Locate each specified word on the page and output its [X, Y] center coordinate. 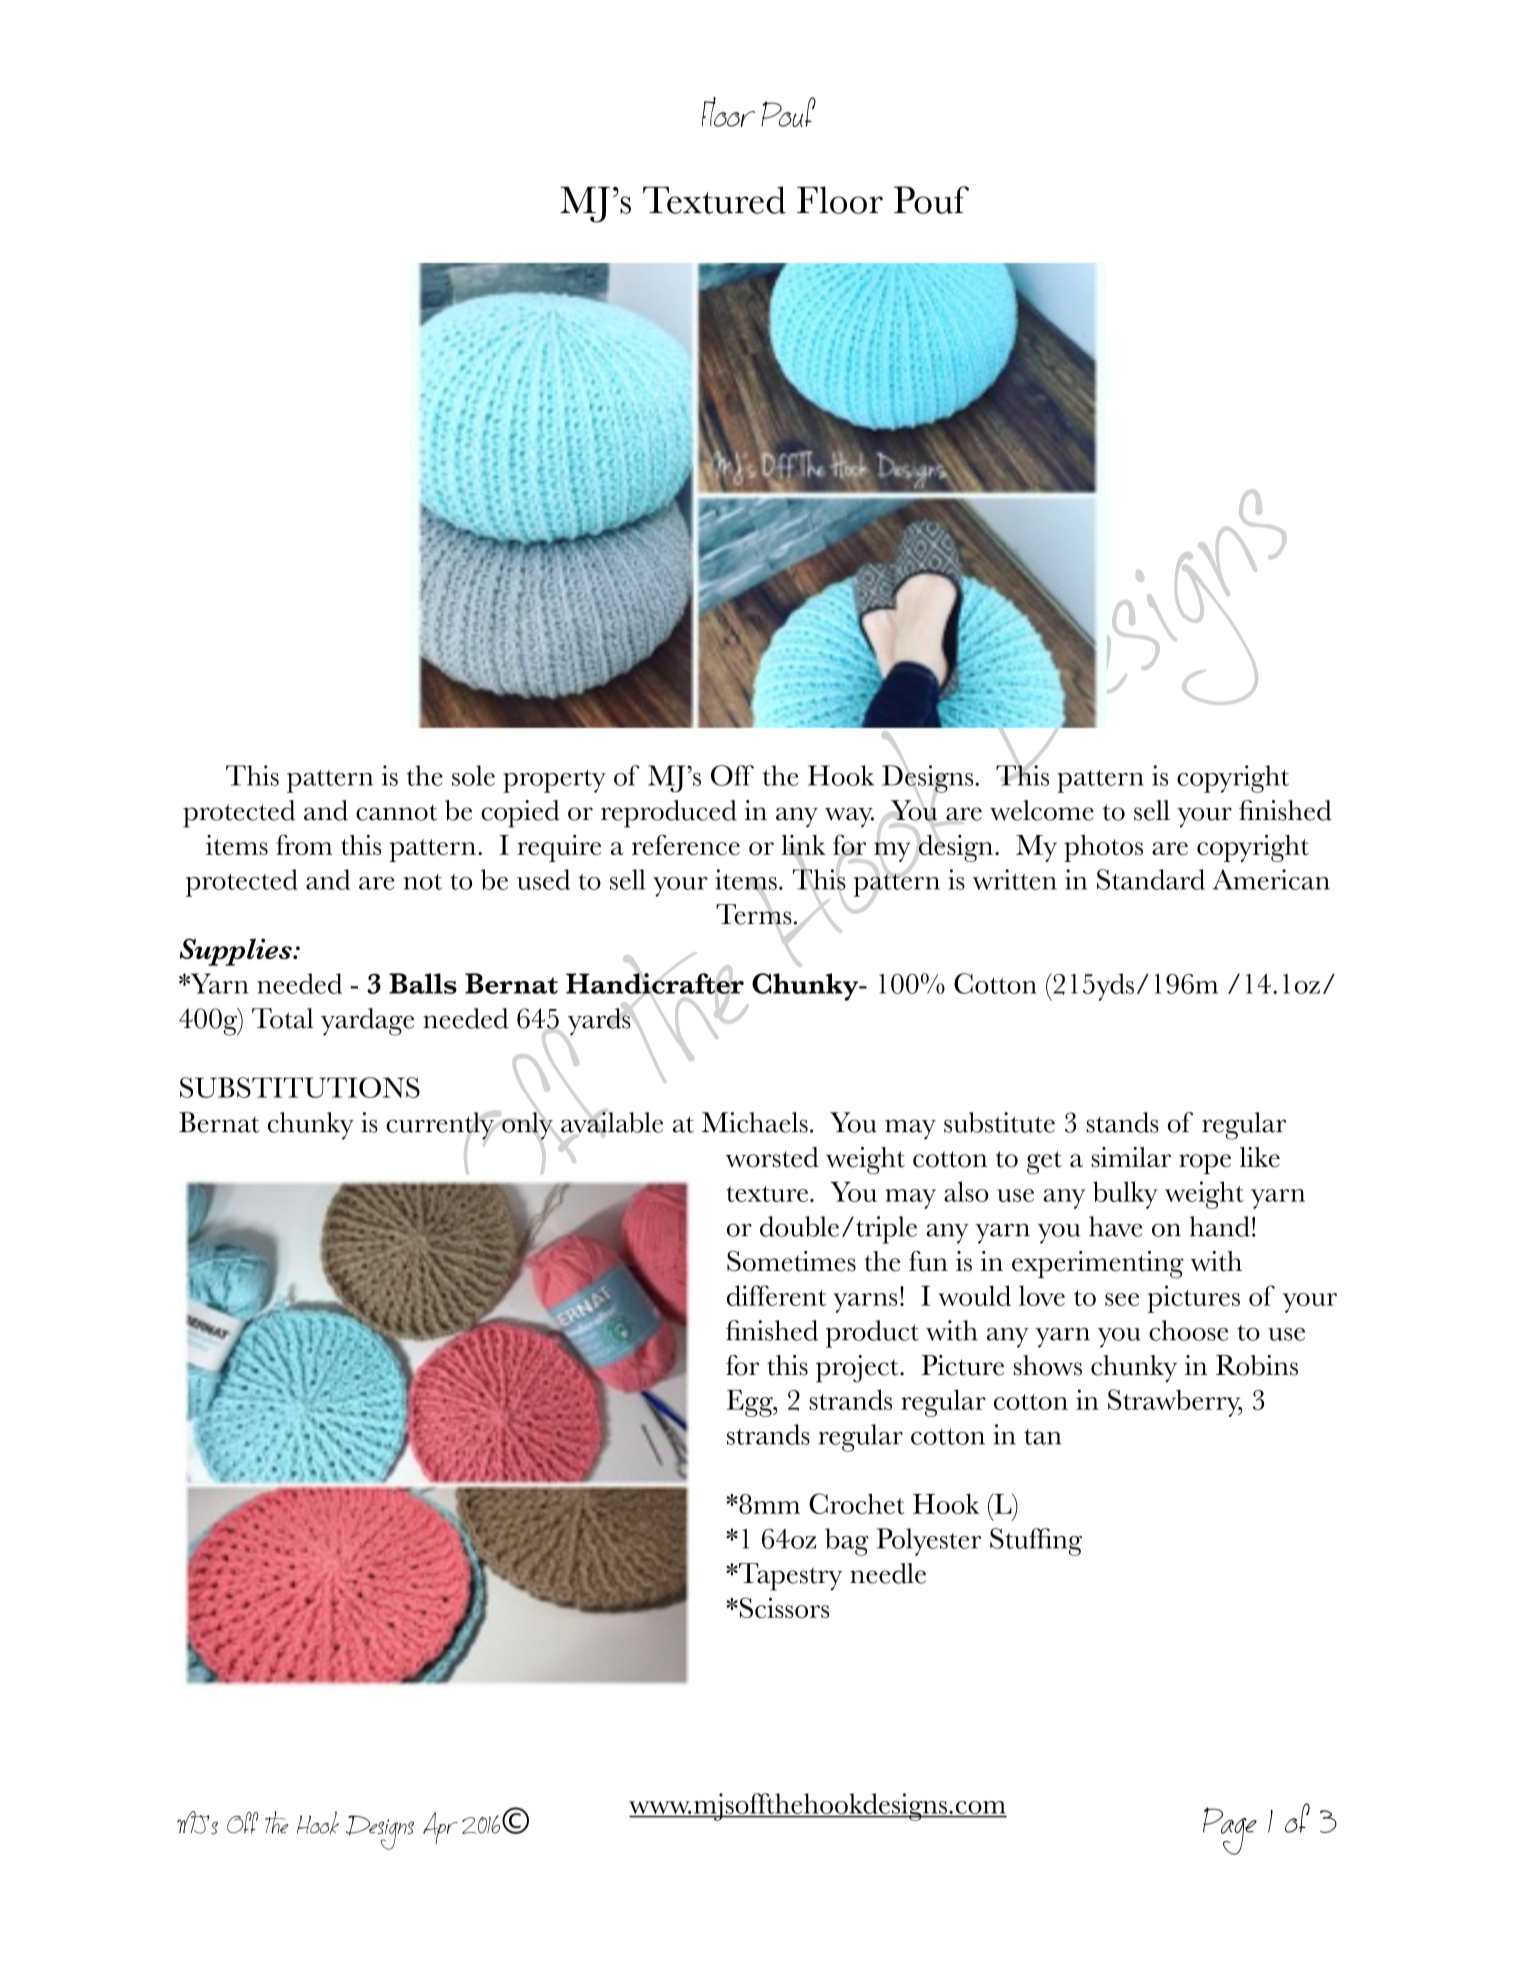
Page [1230, 1831]
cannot [396, 812]
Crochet [857, 1503]
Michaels [755, 1122]
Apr [440, 1828]
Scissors [783, 1607]
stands [1123, 1122]
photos [1103, 848]
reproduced [669, 814]
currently [440, 1126]
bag [847, 1542]
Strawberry [1175, 1403]
